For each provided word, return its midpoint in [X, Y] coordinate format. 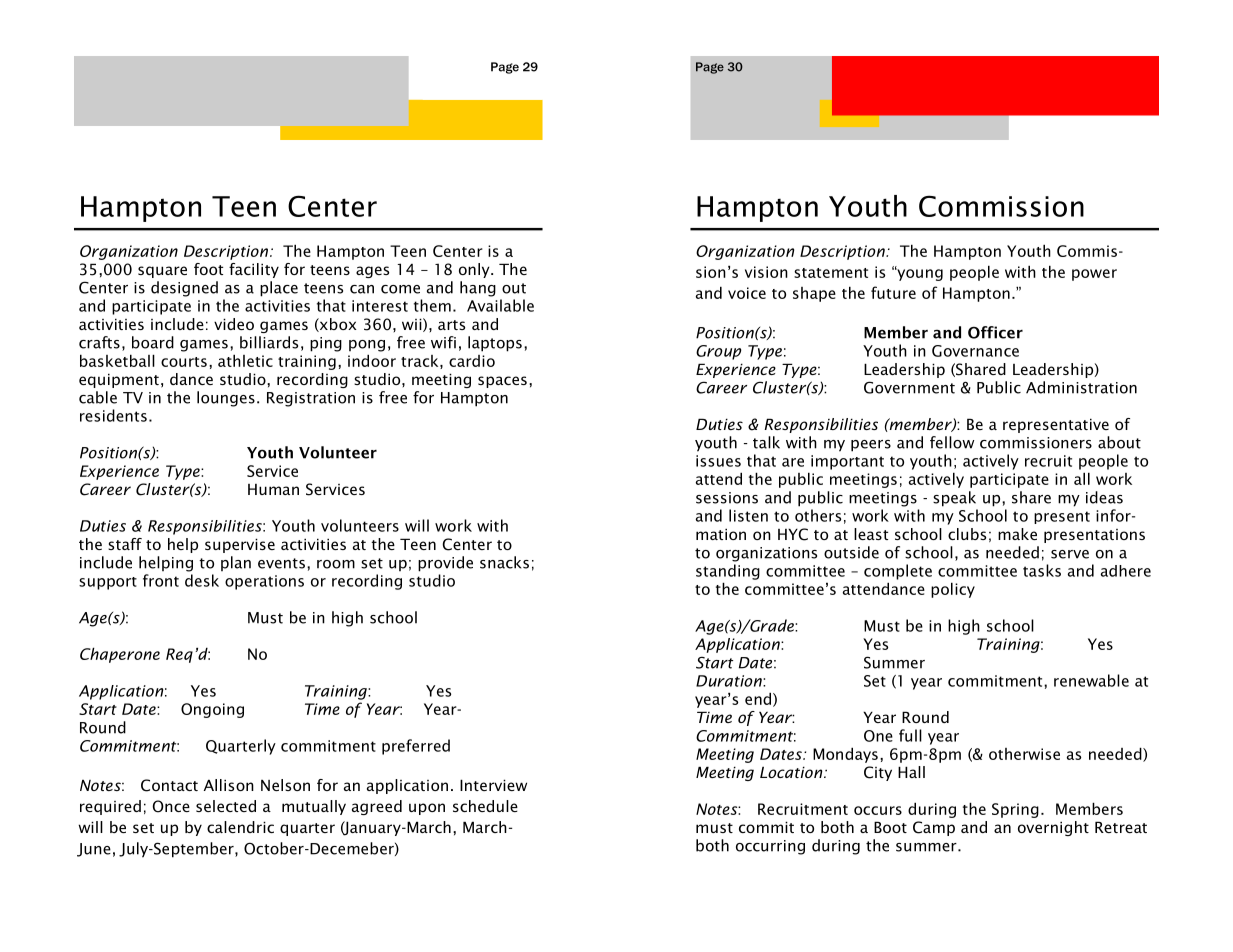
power [1094, 275]
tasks [1042, 570]
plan [236, 563]
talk [766, 442]
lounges [226, 399]
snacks [504, 562]
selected [226, 806]
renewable [1091, 680]
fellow [952, 442]
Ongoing [212, 710]
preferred [416, 747]
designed [184, 289]
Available [500, 305]
